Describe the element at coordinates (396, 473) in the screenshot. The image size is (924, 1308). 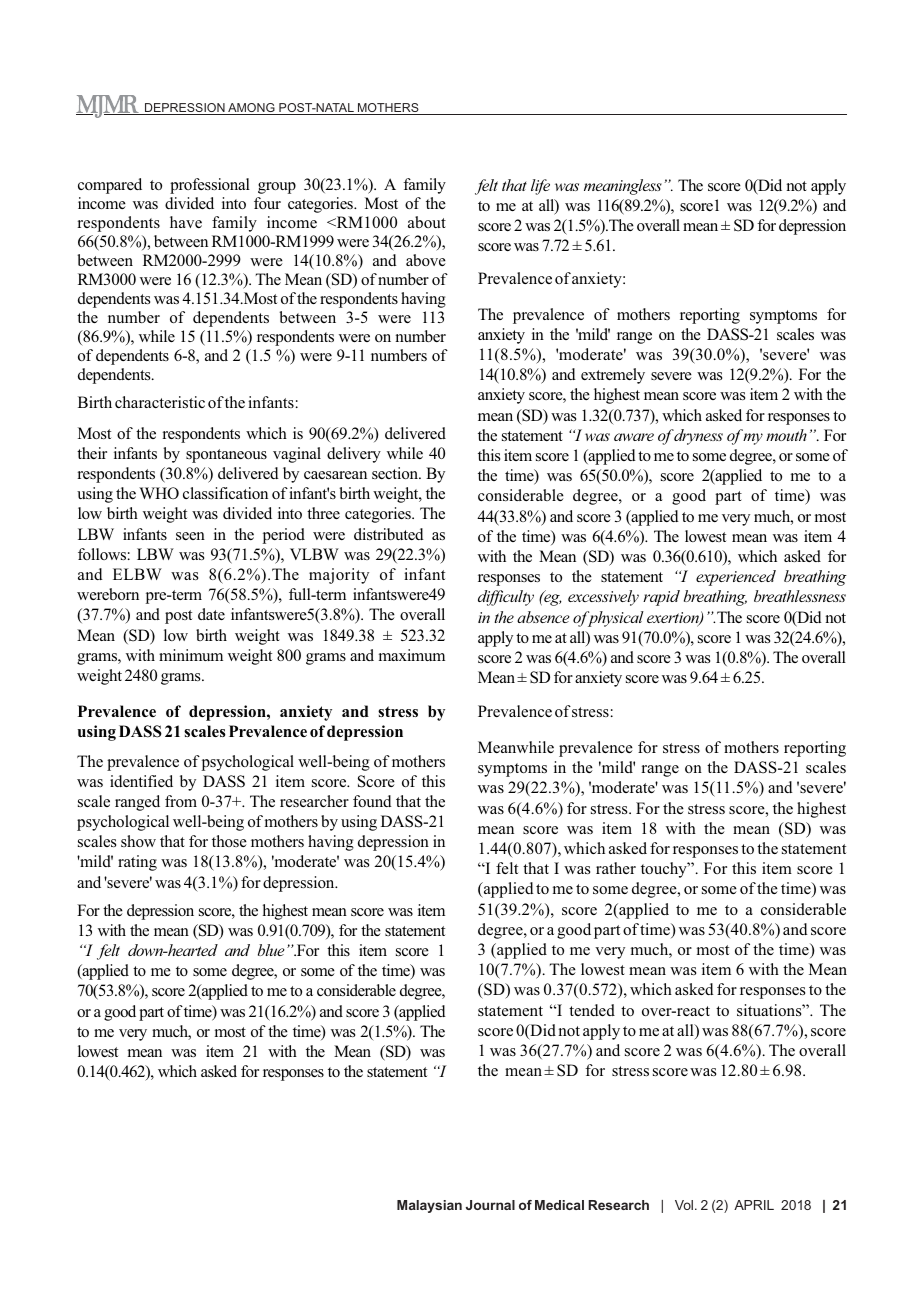
I see `section` at that location.
